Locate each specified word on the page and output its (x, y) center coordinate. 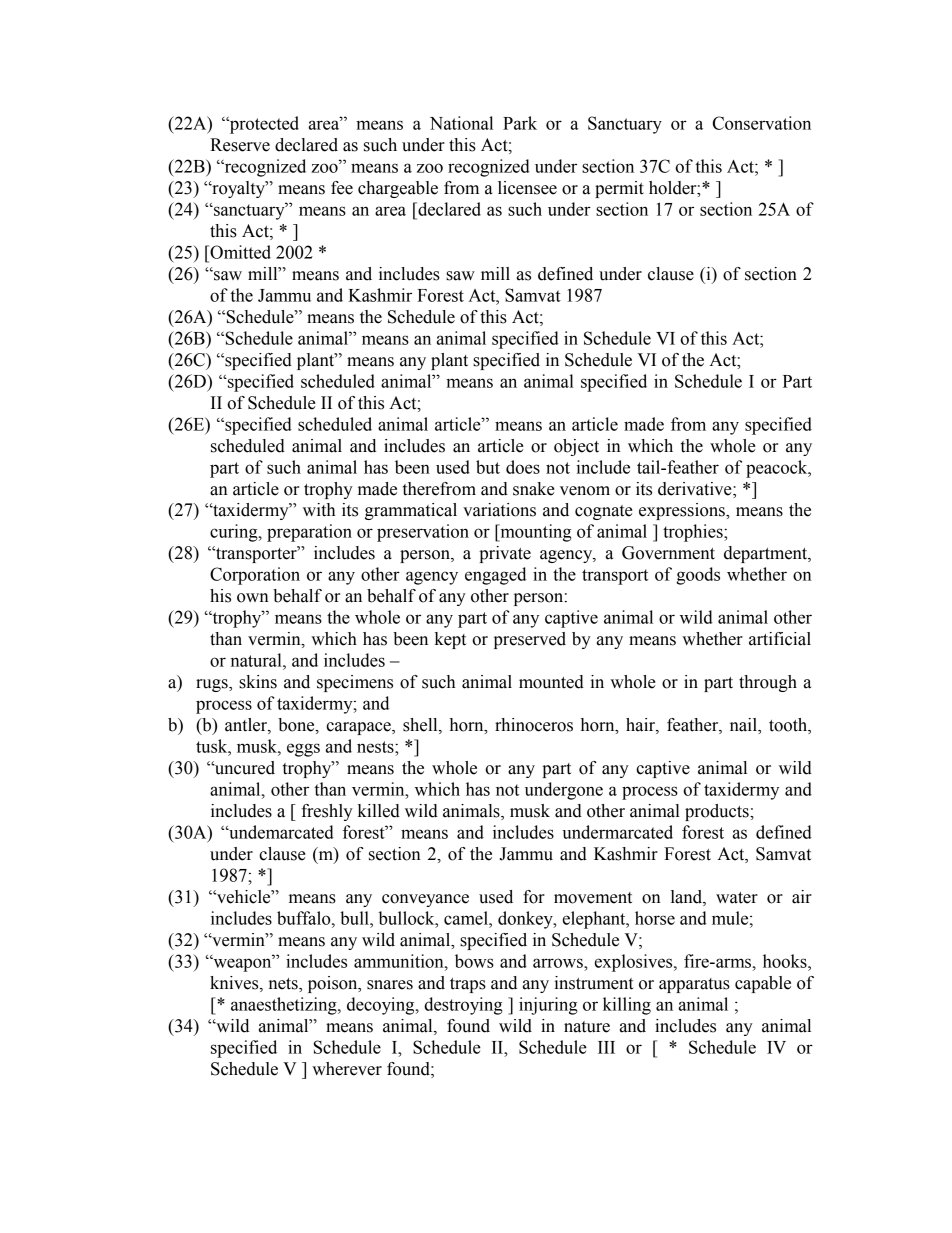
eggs (303, 750)
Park (520, 123)
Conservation (762, 123)
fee (342, 188)
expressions (683, 511)
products (718, 812)
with (319, 510)
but (488, 467)
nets (284, 985)
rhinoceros (534, 725)
